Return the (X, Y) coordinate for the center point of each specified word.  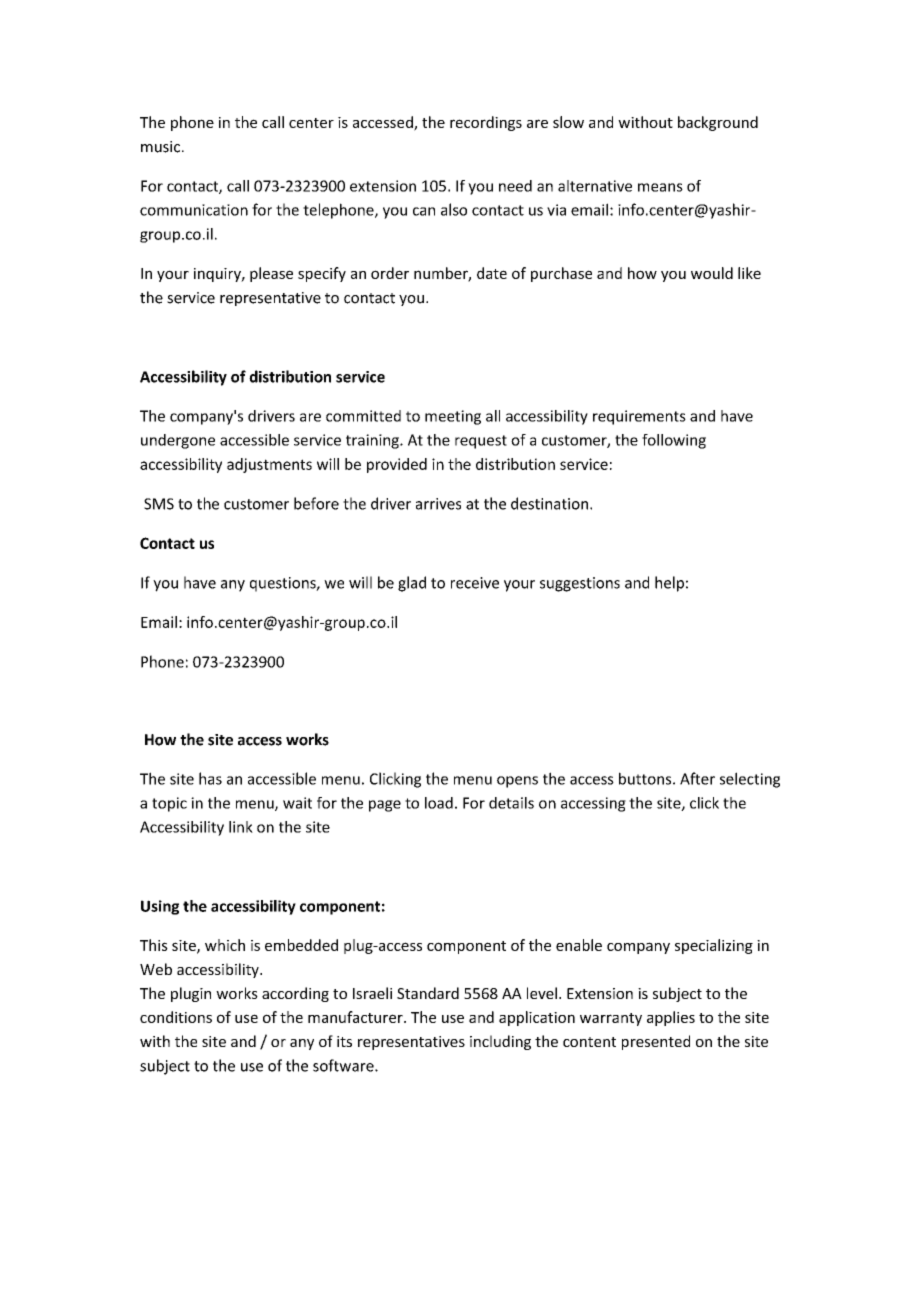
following (674, 441)
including (500, 1042)
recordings (486, 123)
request (481, 442)
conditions (176, 1017)
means (660, 187)
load (439, 803)
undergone (178, 441)
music (160, 147)
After (697, 778)
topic (169, 804)
